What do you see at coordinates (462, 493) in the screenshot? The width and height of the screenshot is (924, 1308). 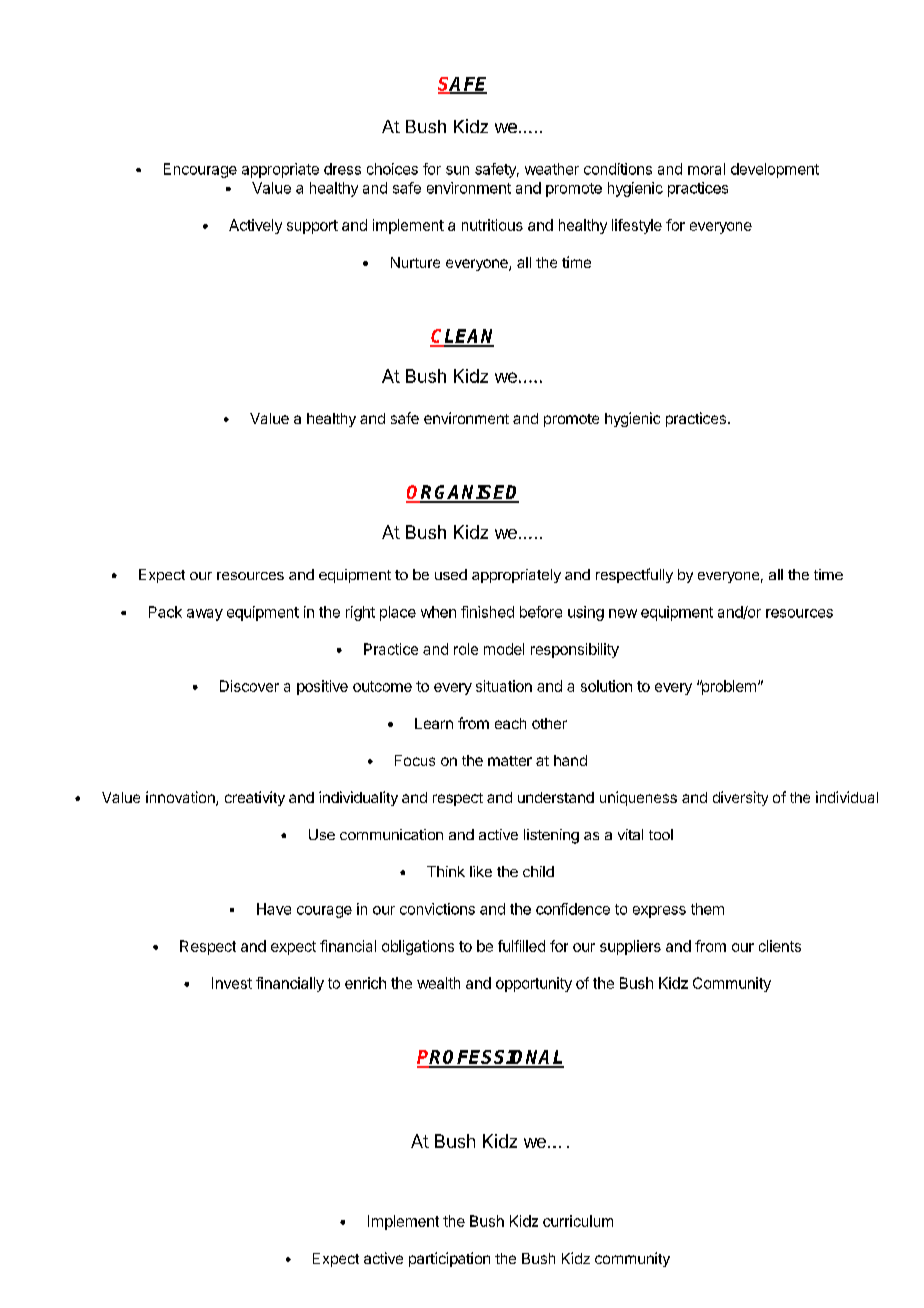 I see `ORGANISED` at bounding box center [462, 493].
